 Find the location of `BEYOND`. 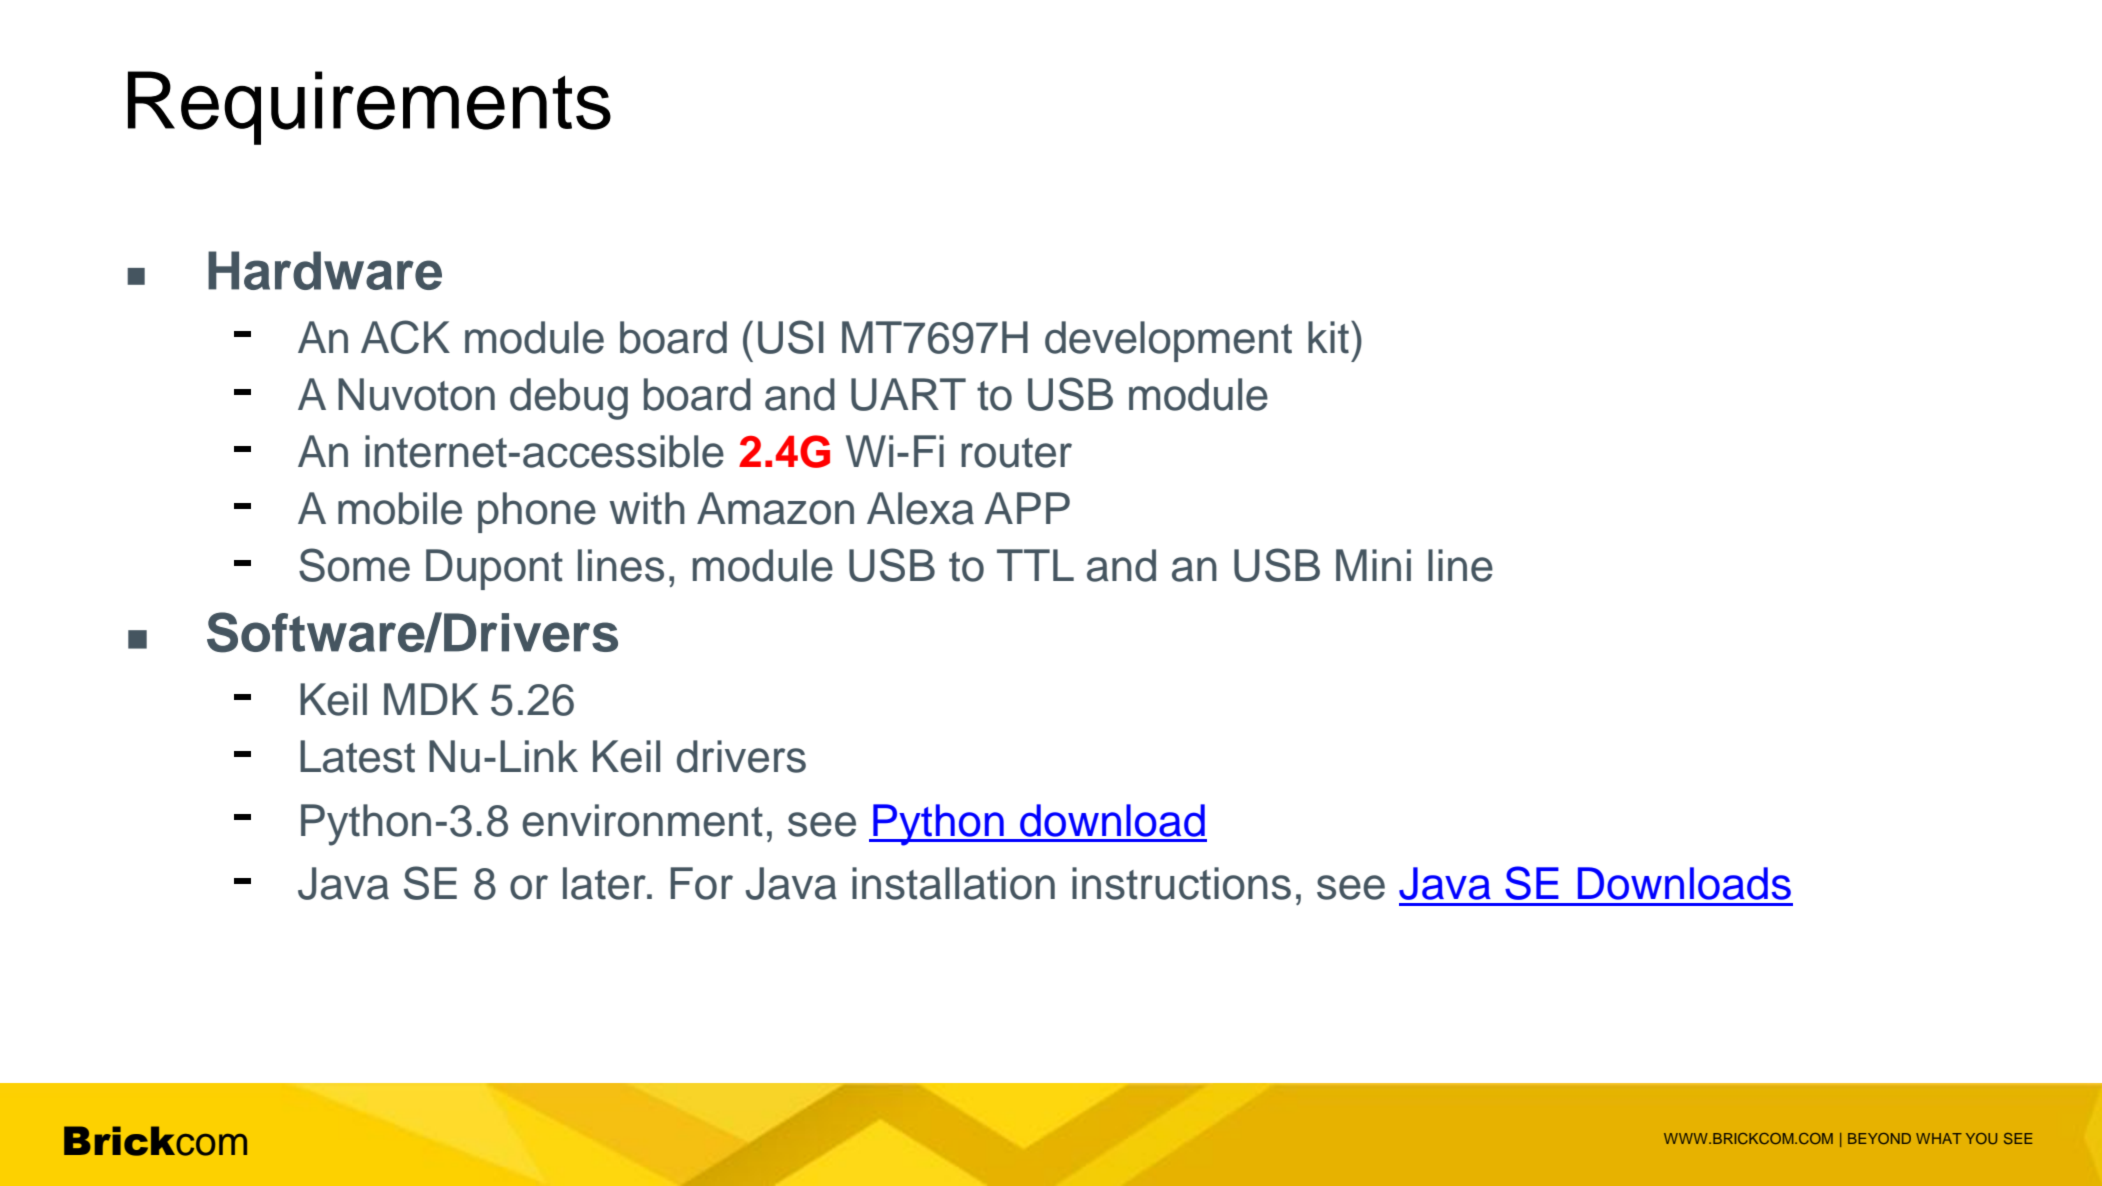

BEYOND is located at coordinates (1879, 1138).
